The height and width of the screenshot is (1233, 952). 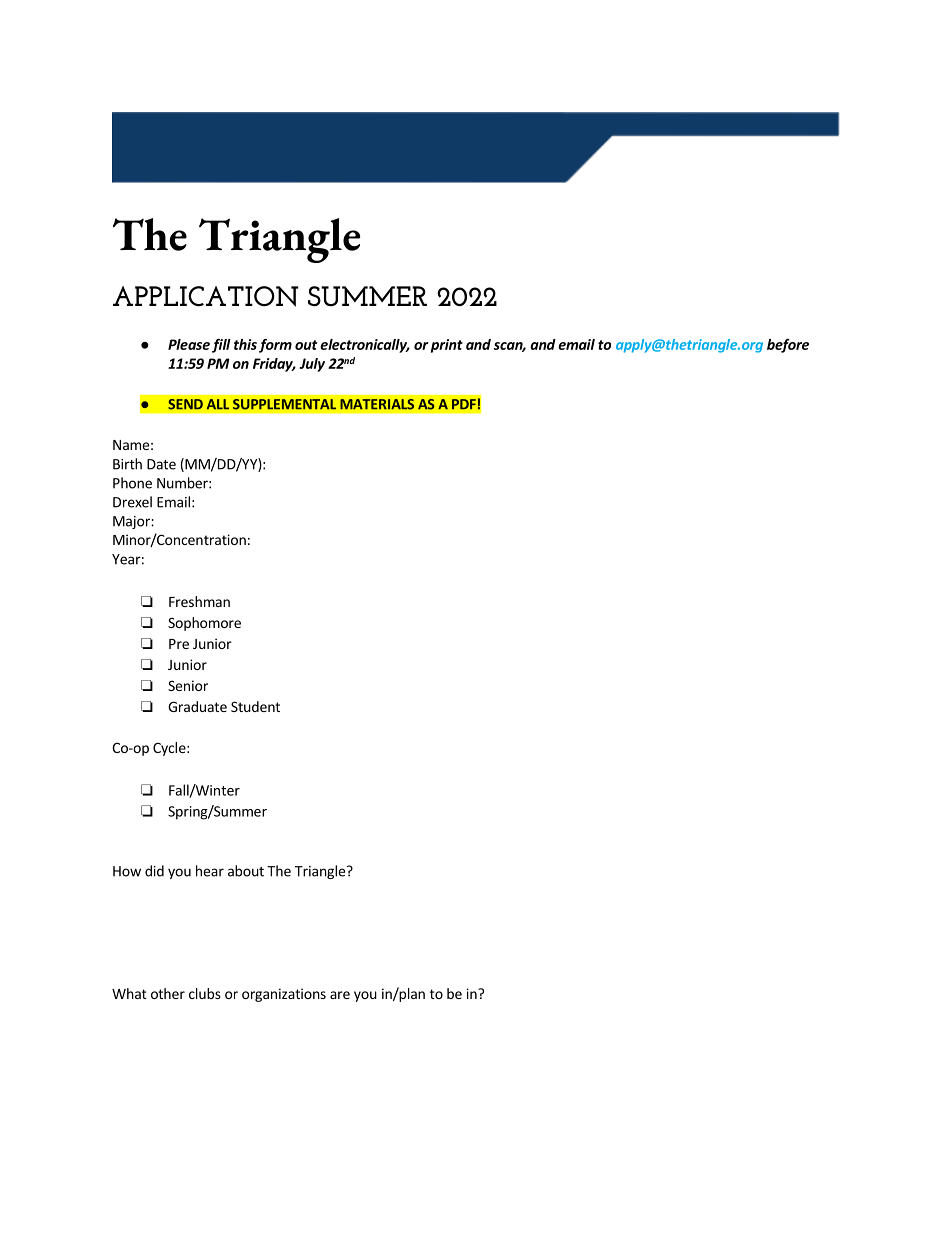 What do you see at coordinates (340, 995) in the screenshot?
I see `are` at bounding box center [340, 995].
